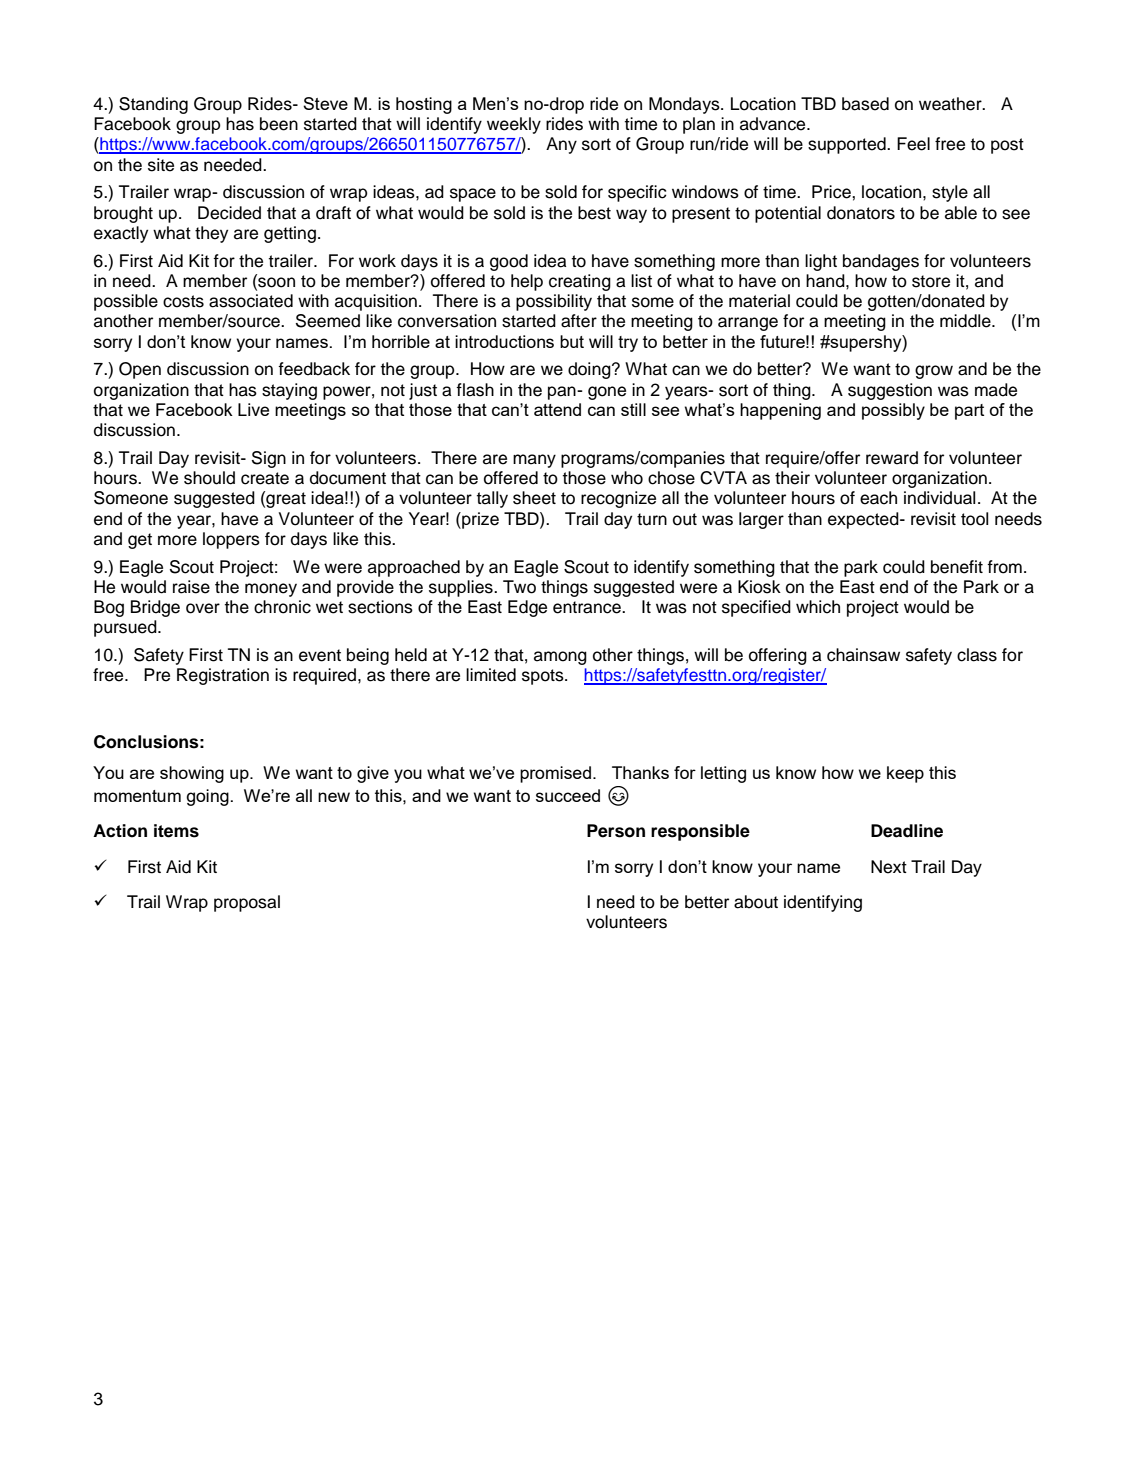  Describe the element at coordinates (223, 676) in the document. I see `Registration` at that location.
